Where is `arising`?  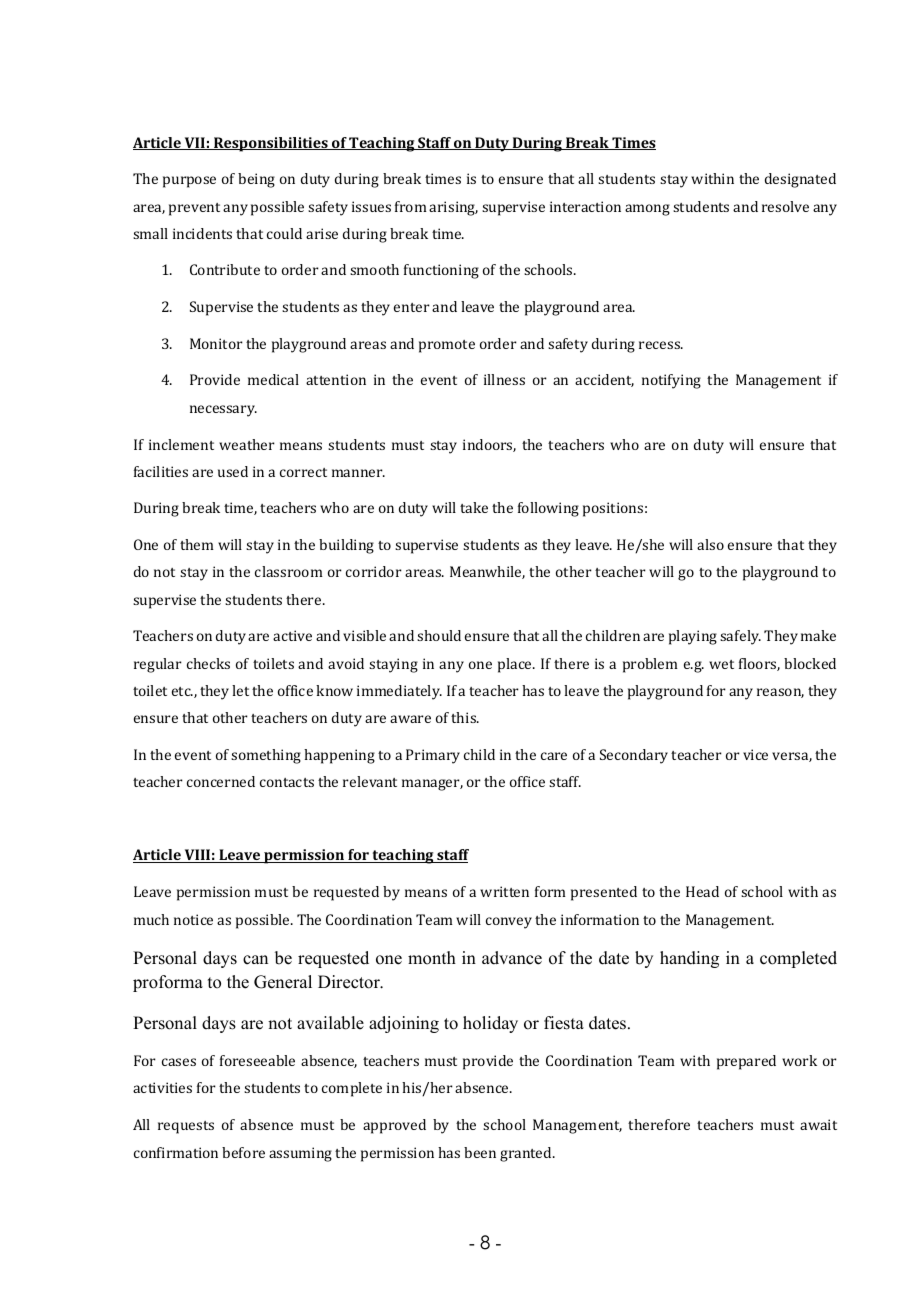
arising is located at coordinates (453, 208).
